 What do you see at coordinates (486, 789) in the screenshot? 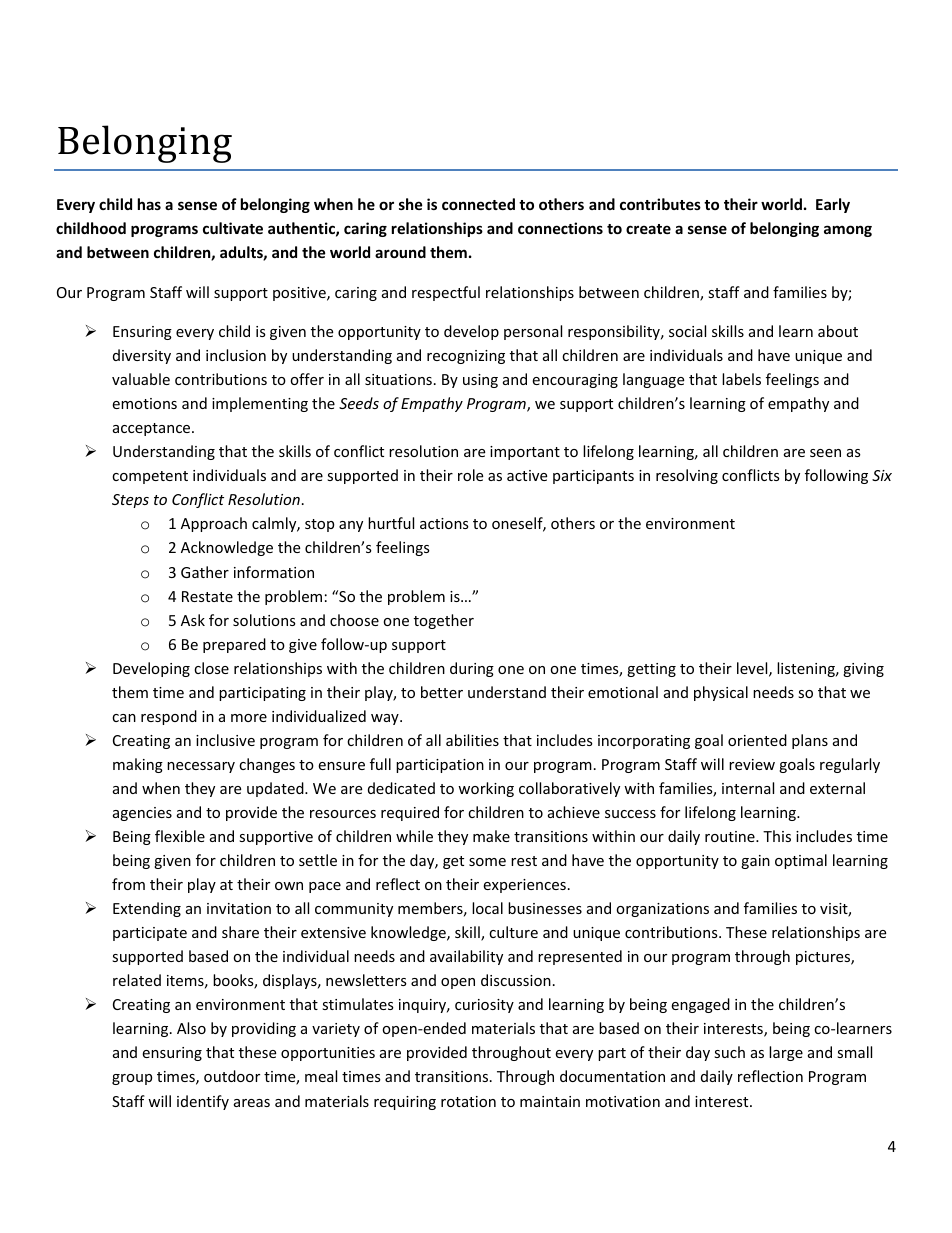
I see `working` at bounding box center [486, 789].
